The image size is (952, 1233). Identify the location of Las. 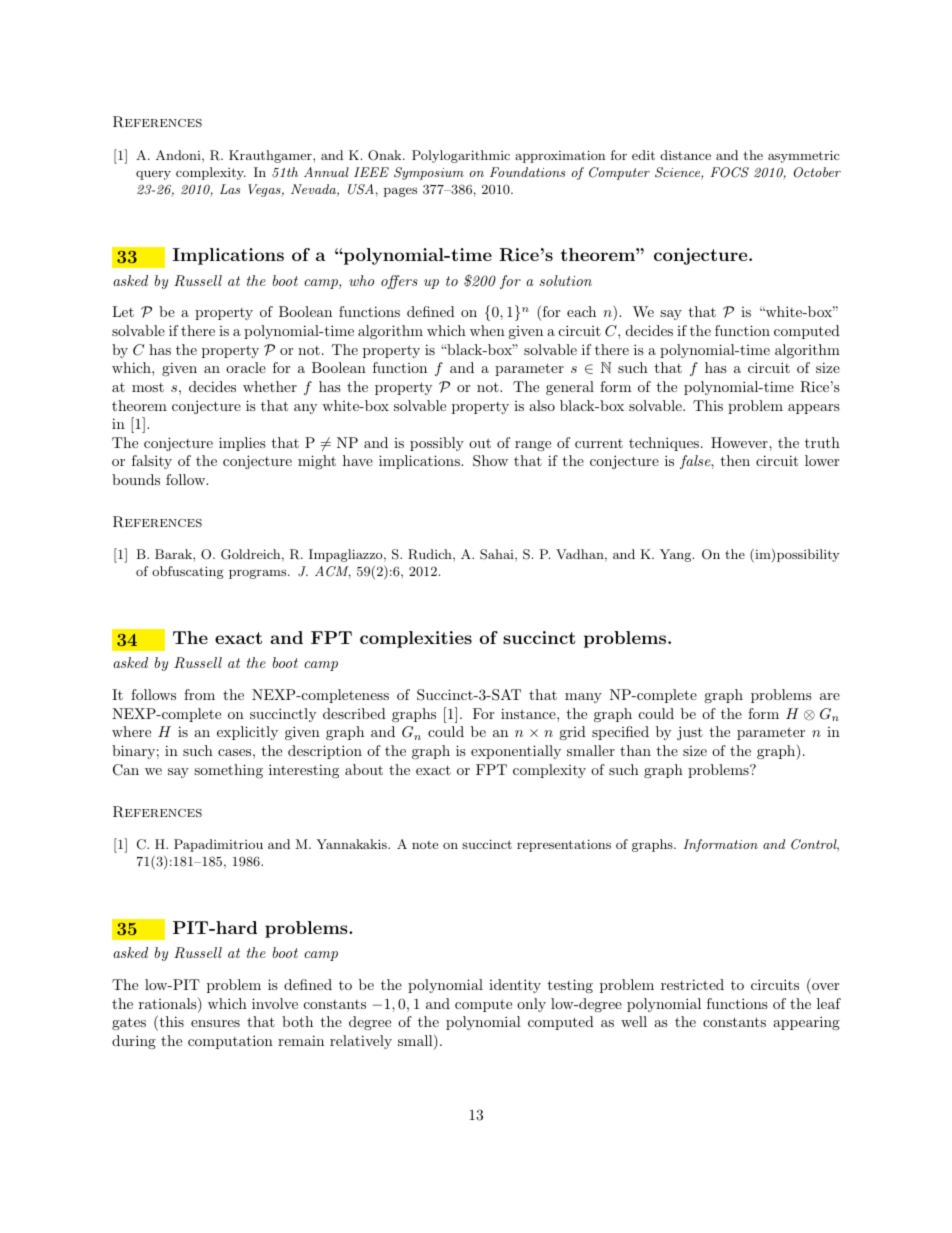
(230, 189).
